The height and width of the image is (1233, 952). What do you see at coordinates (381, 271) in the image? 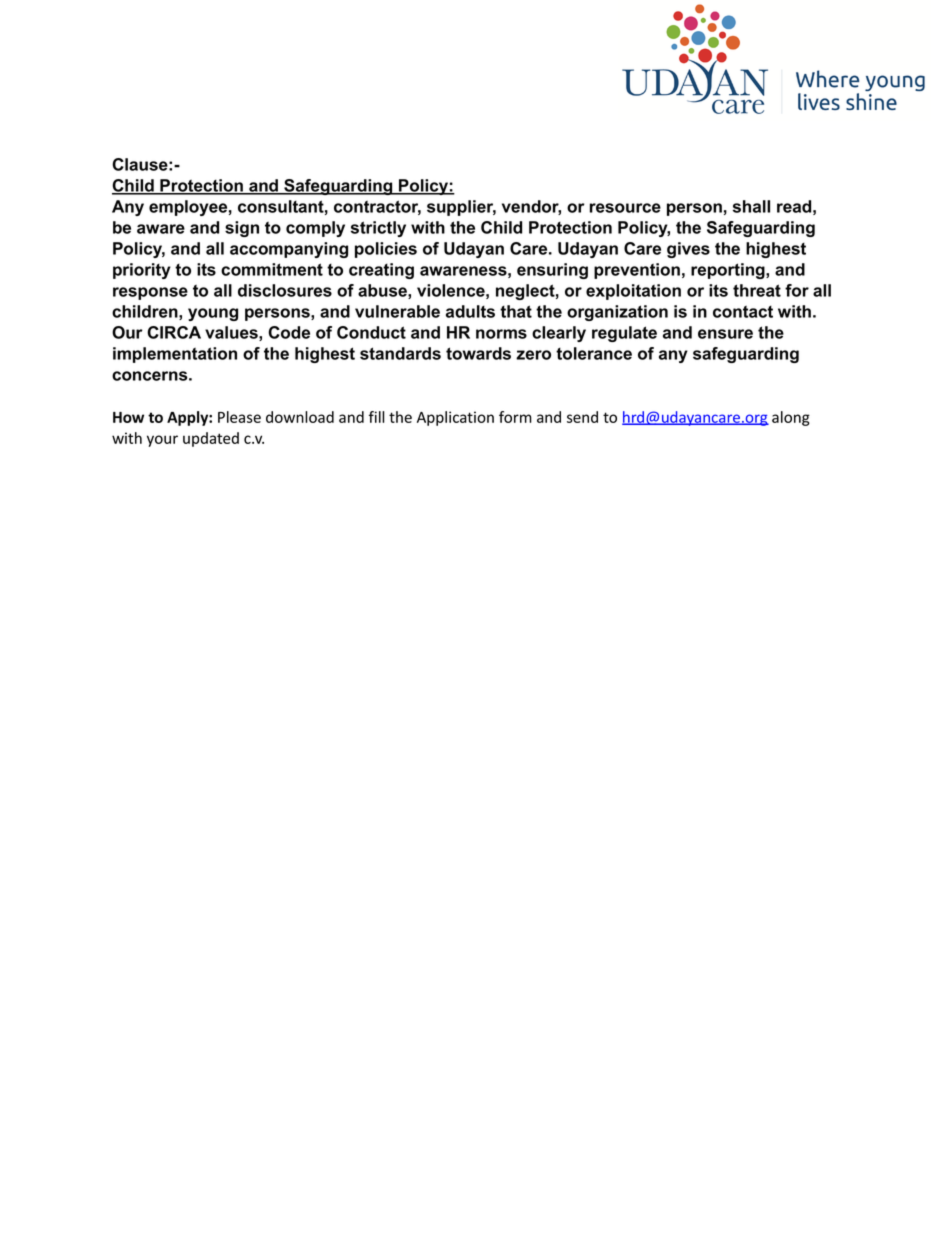
I see `creating` at bounding box center [381, 271].
